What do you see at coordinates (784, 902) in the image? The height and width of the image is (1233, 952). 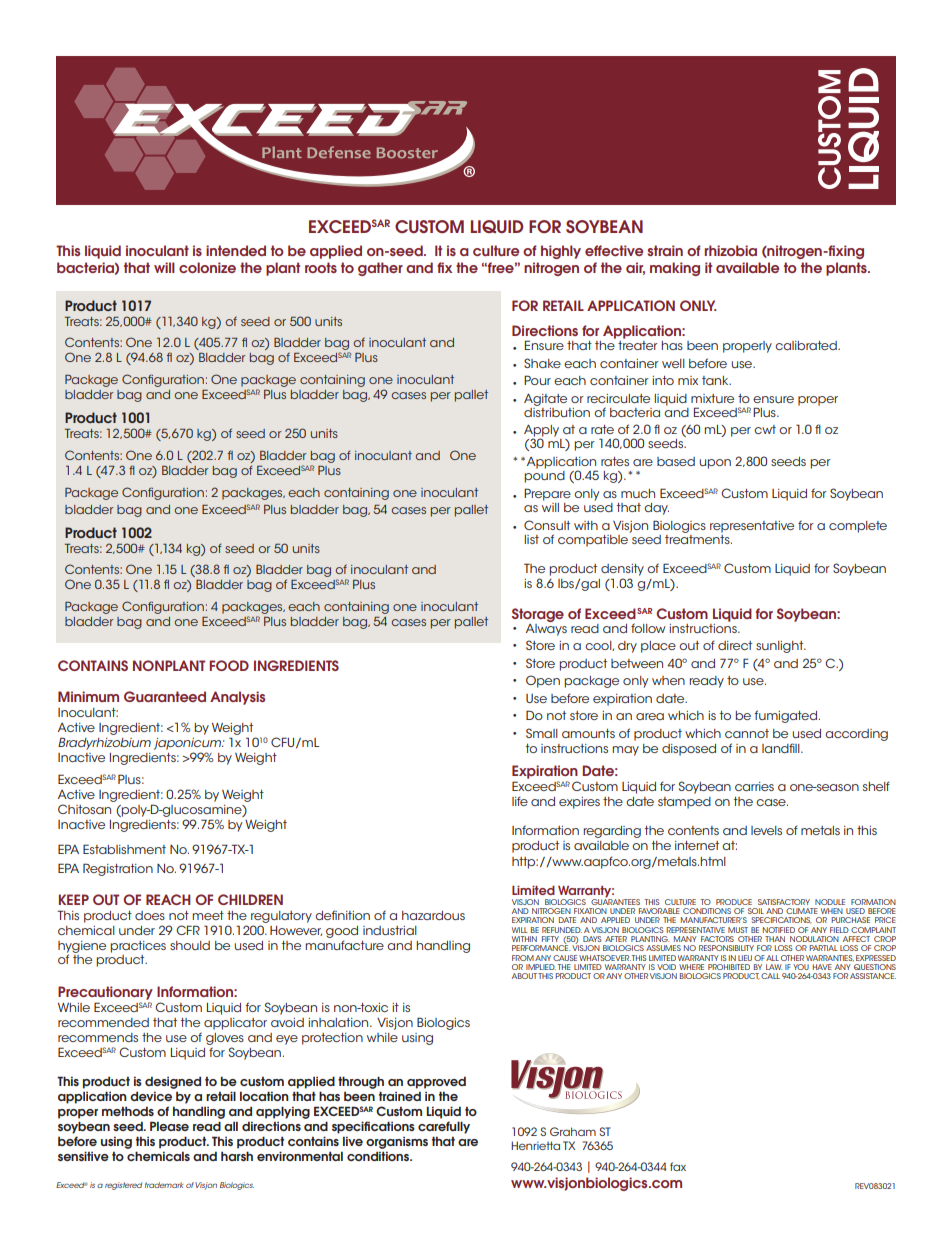 I see `SATISFACTORY` at bounding box center [784, 902].
